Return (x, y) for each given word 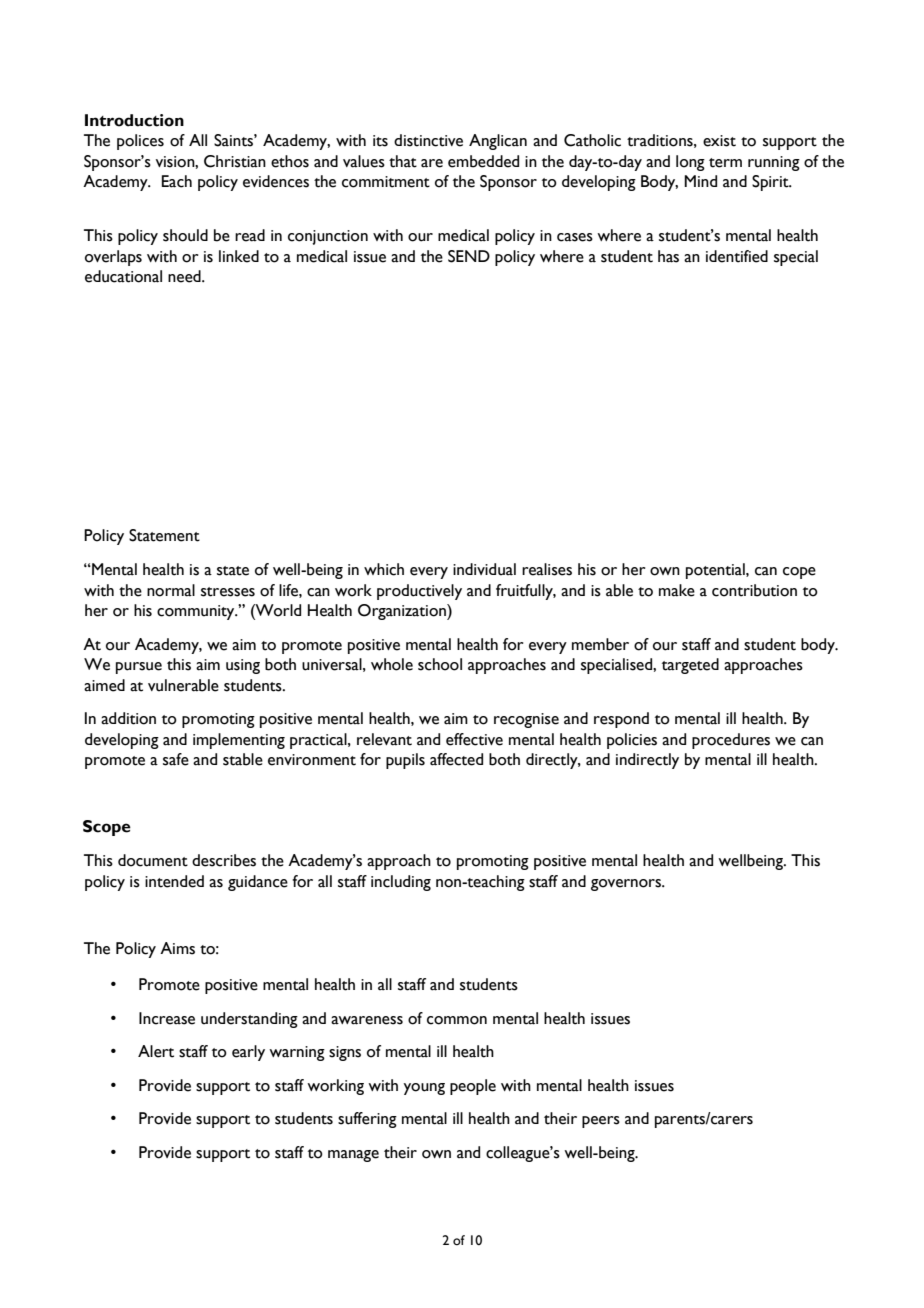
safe (176, 759)
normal (171, 590)
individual (484, 569)
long (690, 163)
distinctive (428, 140)
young (424, 1089)
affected (456, 759)
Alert (156, 1051)
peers (601, 1122)
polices (140, 142)
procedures (731, 741)
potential (716, 571)
